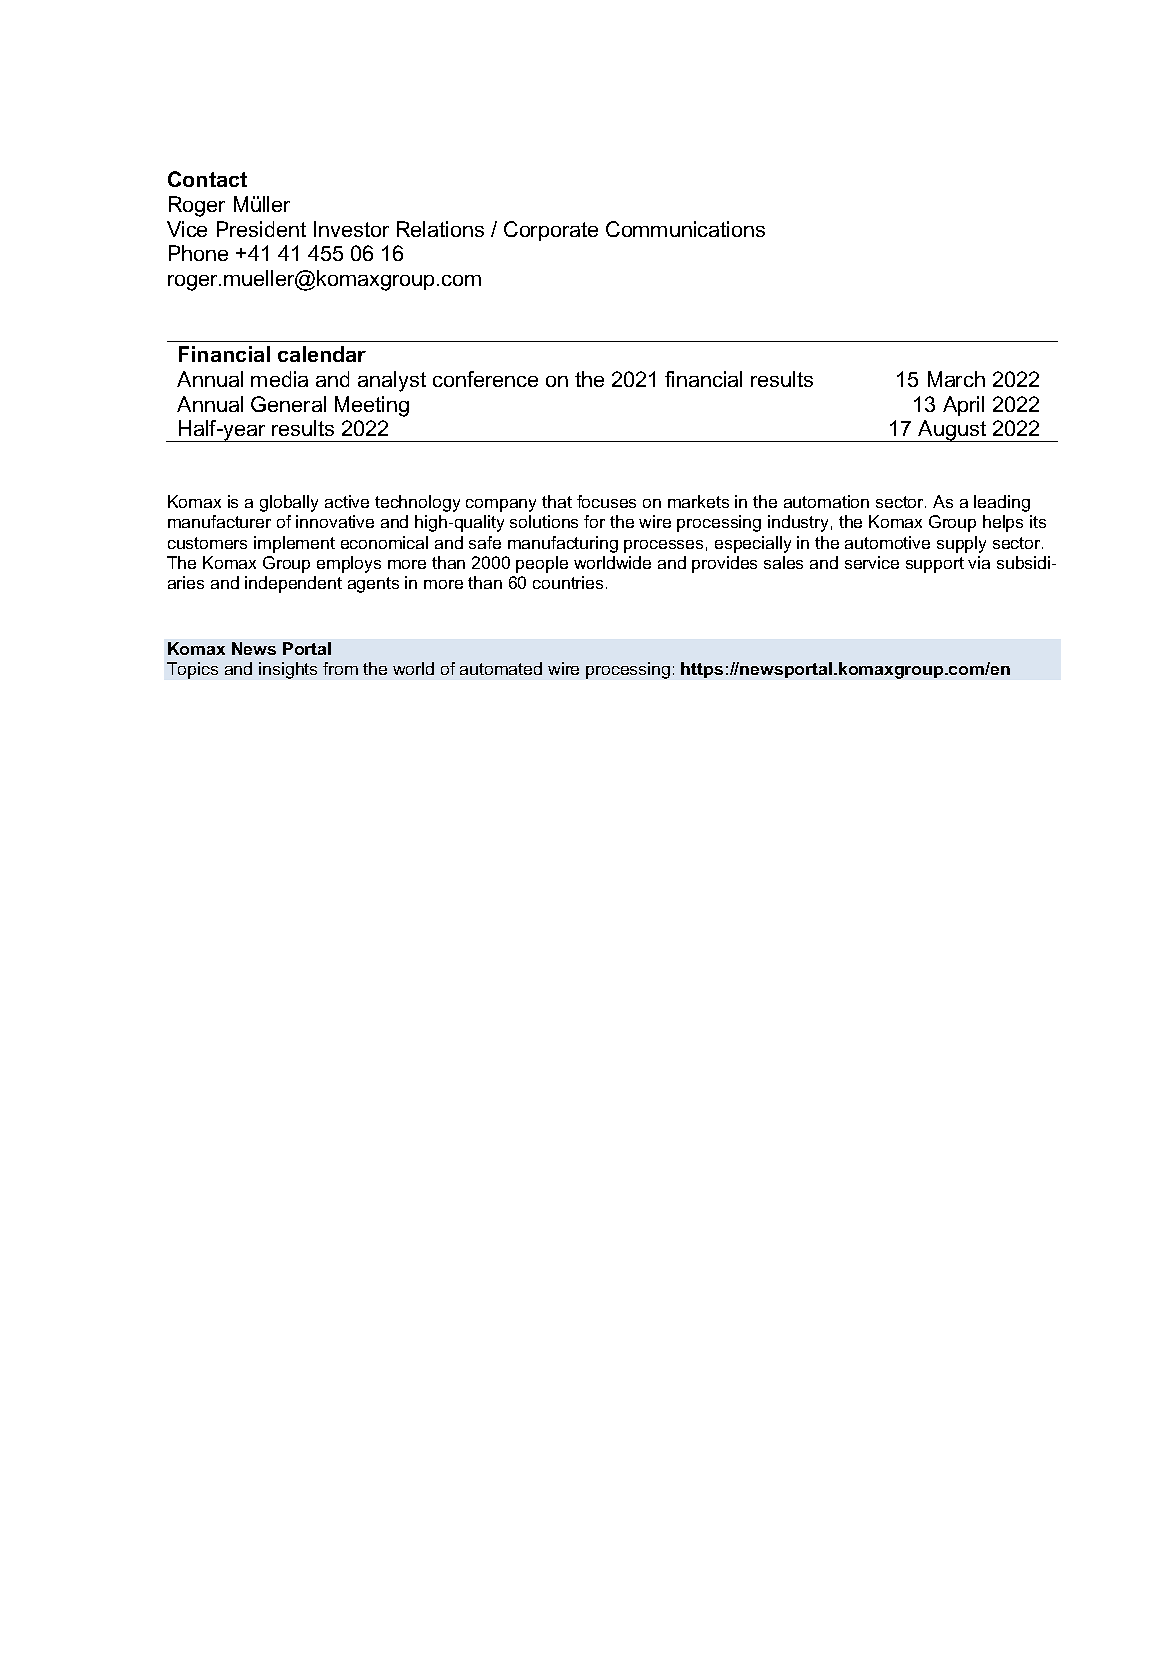  What do you see at coordinates (288, 670) in the page?
I see `insights` at bounding box center [288, 670].
